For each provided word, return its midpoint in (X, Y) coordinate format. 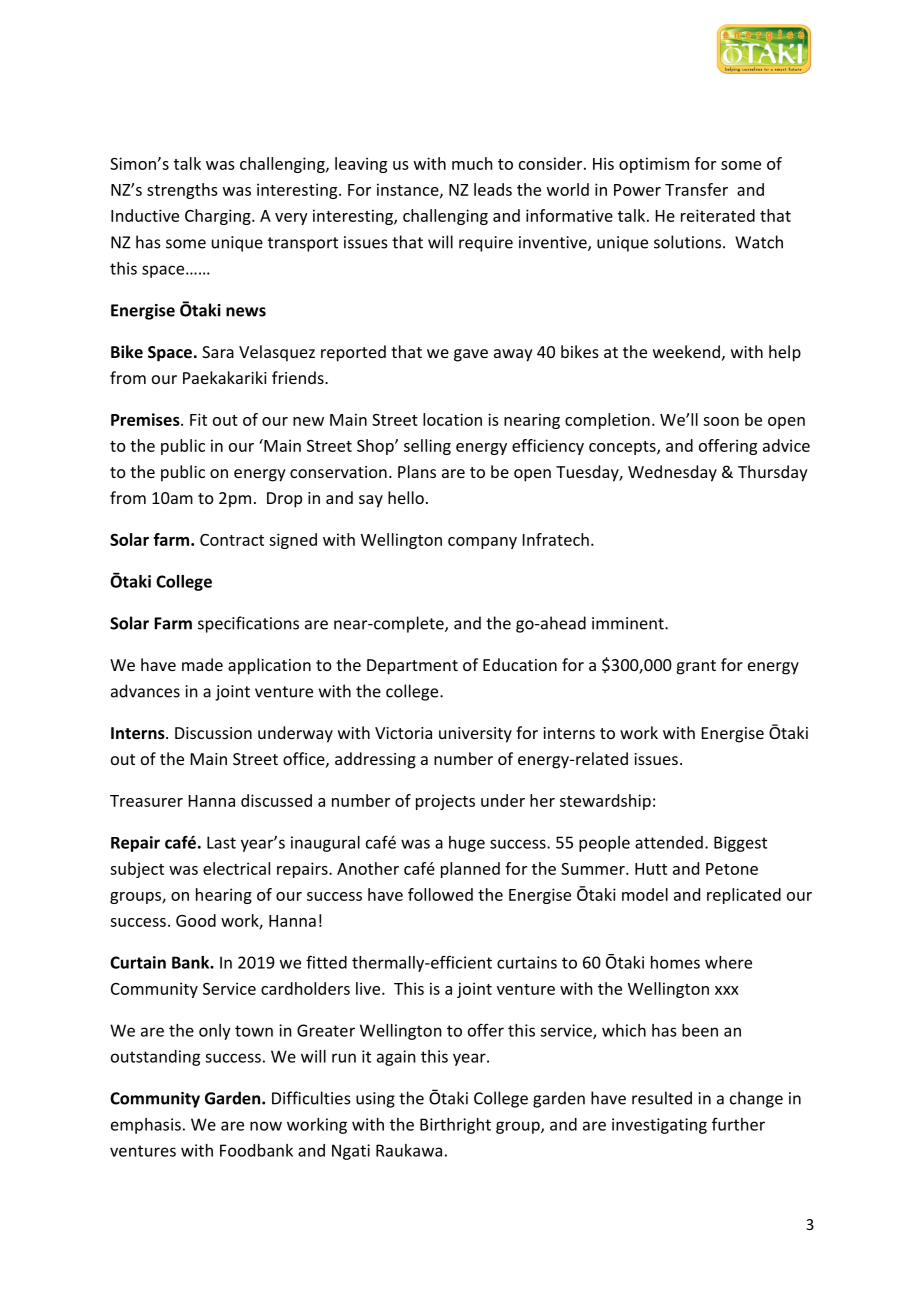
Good (196, 920)
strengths (182, 191)
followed (440, 894)
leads (493, 189)
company (482, 543)
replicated (744, 896)
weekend (686, 351)
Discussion (213, 733)
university (475, 735)
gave (471, 355)
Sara (218, 352)
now (266, 1126)
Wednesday (672, 473)
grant (696, 667)
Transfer (696, 189)
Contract (232, 540)
